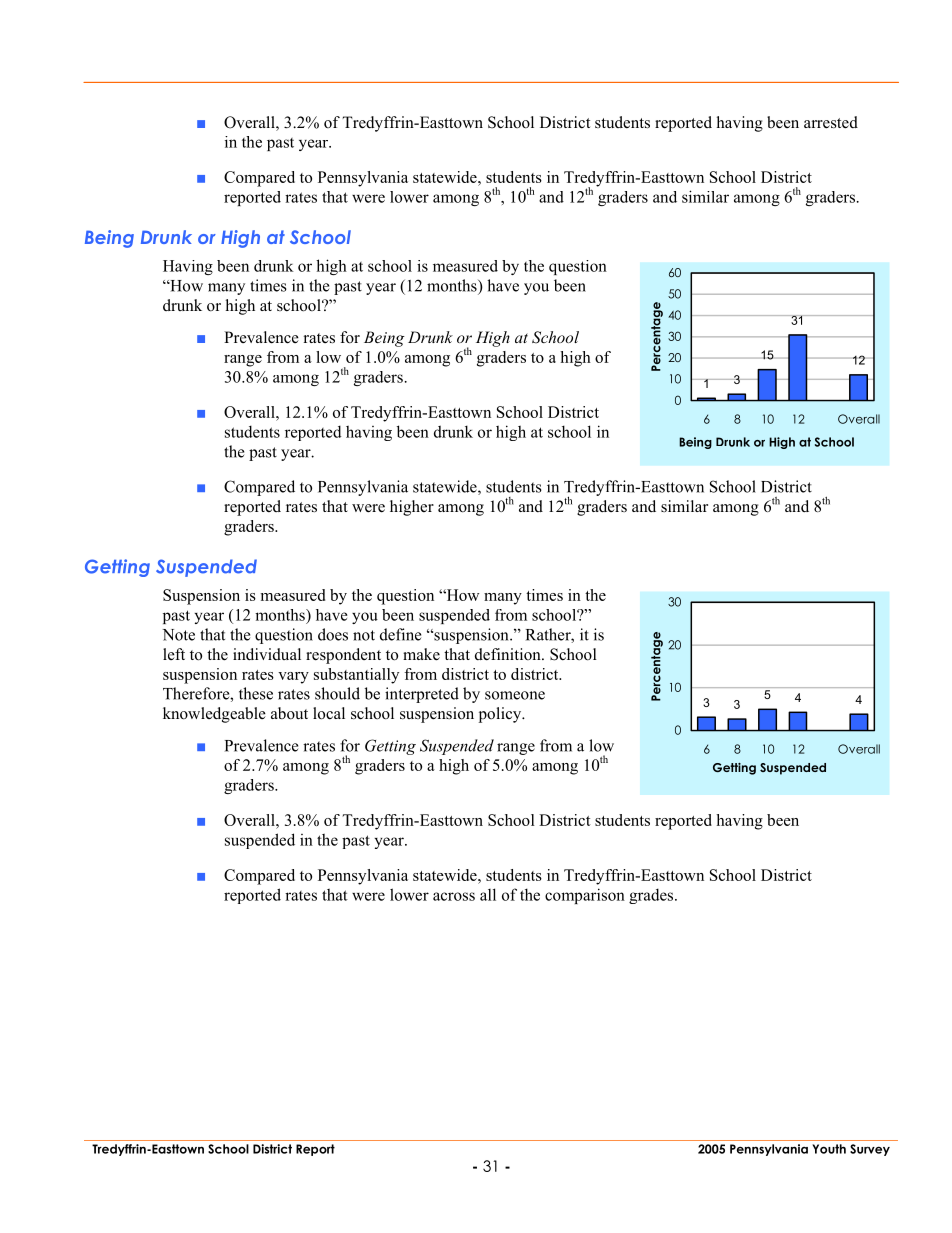 Image resolution: width=952 pixels, height=1233 pixels. Describe the element at coordinates (501, 715) in the image. I see `policy` at that location.
